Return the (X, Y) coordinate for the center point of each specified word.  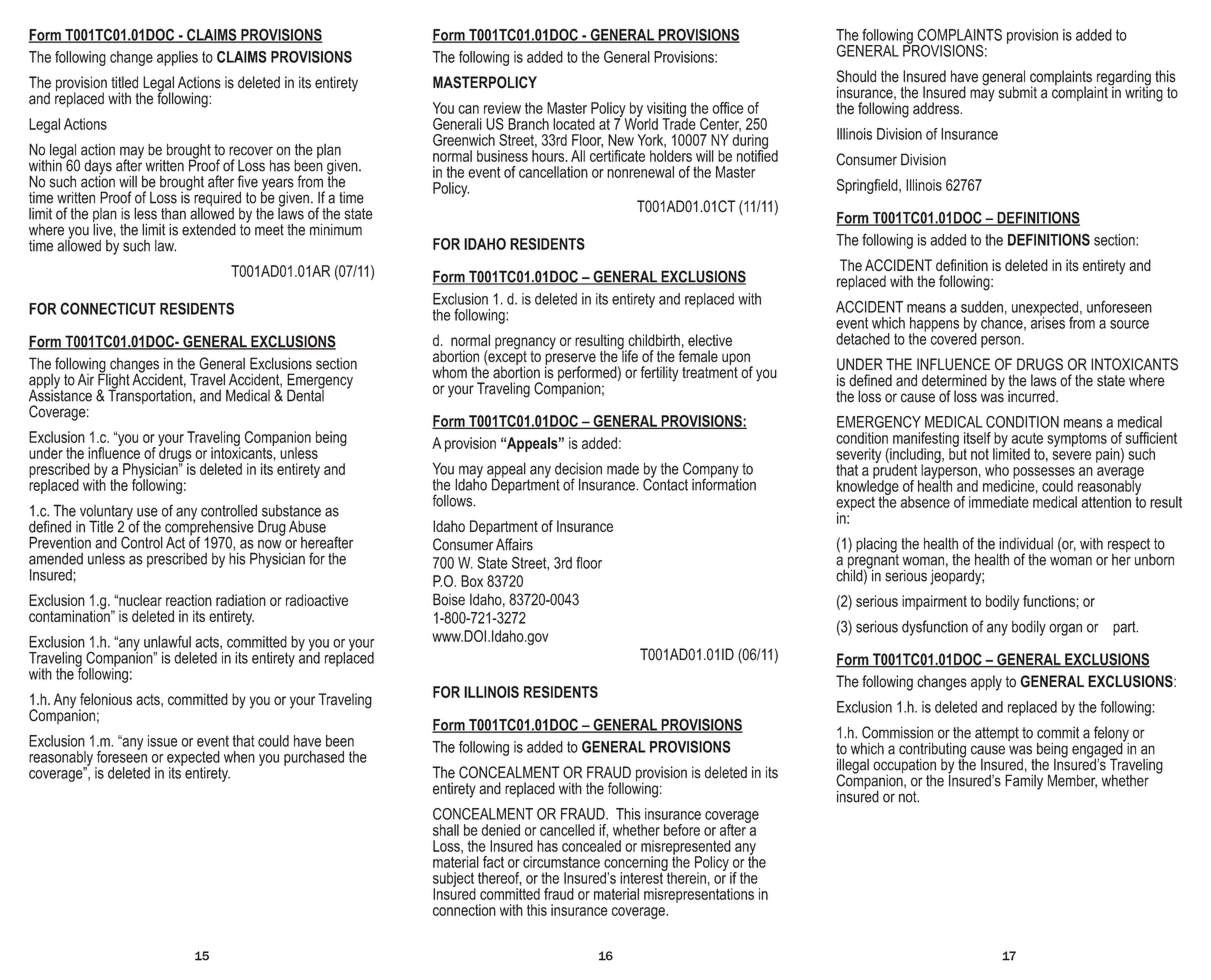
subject (454, 880)
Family (1024, 782)
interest (642, 877)
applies (177, 58)
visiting (667, 110)
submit (1018, 92)
